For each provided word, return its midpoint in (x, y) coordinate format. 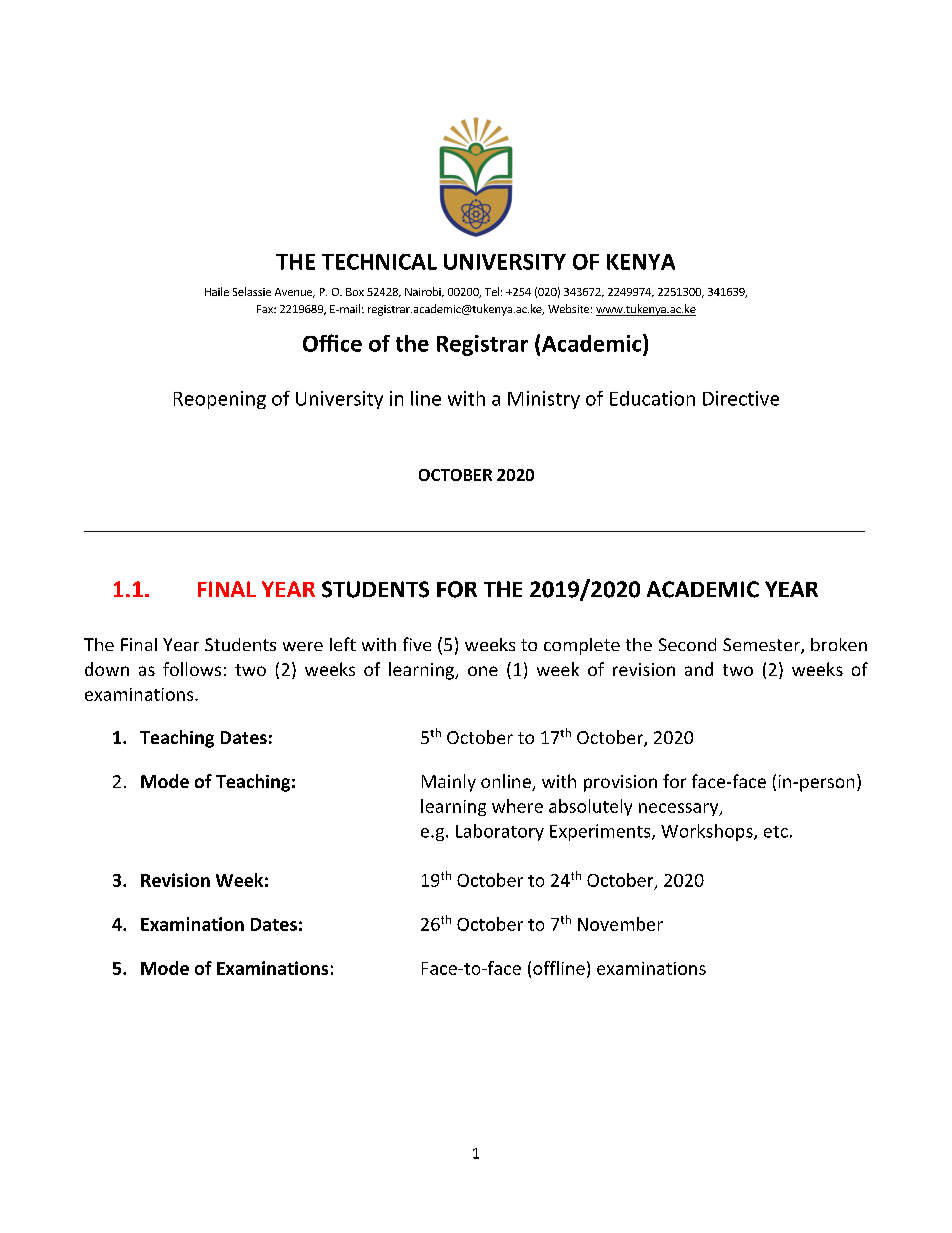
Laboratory (500, 832)
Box (355, 292)
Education (652, 398)
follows (192, 669)
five (417, 644)
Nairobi (424, 292)
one (483, 671)
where (517, 806)
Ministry (544, 400)
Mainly (449, 783)
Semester (762, 646)
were (303, 646)
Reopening (220, 400)
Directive (741, 398)
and (699, 669)
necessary (680, 809)
